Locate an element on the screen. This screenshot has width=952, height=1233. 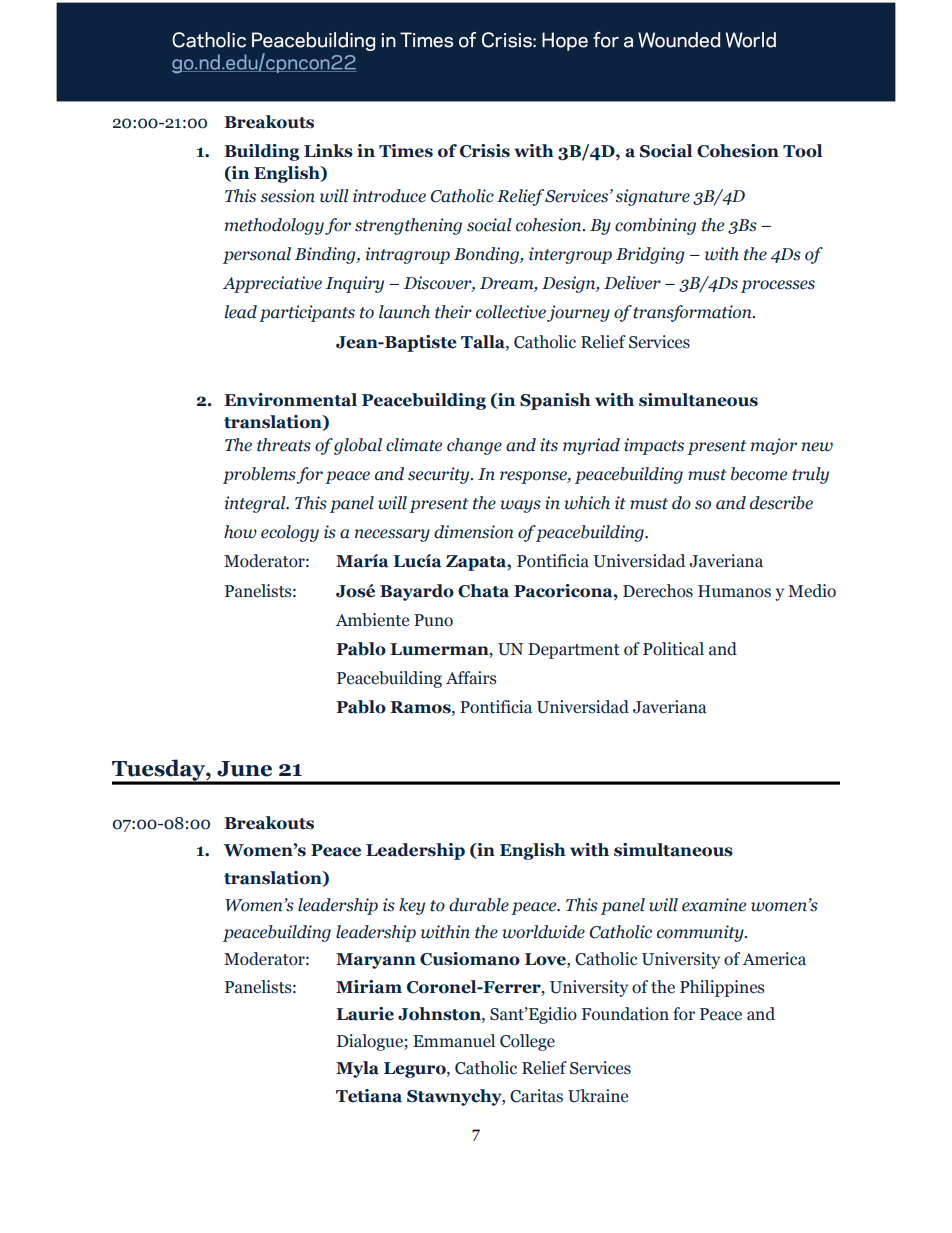
Department is located at coordinates (574, 651).
